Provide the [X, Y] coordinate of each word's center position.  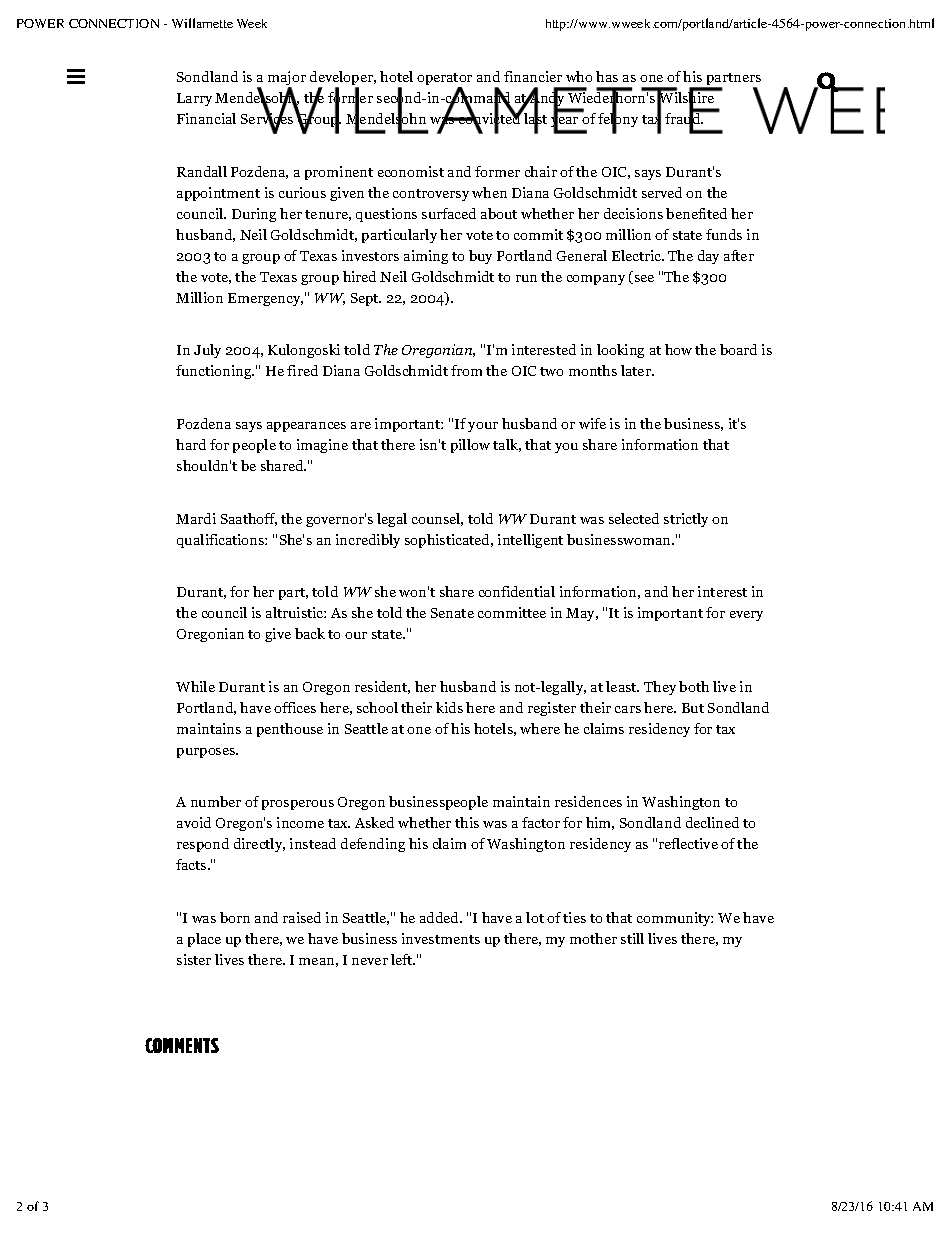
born [235, 917]
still [632, 938]
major [287, 79]
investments [441, 938]
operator [444, 80]
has [607, 76]
